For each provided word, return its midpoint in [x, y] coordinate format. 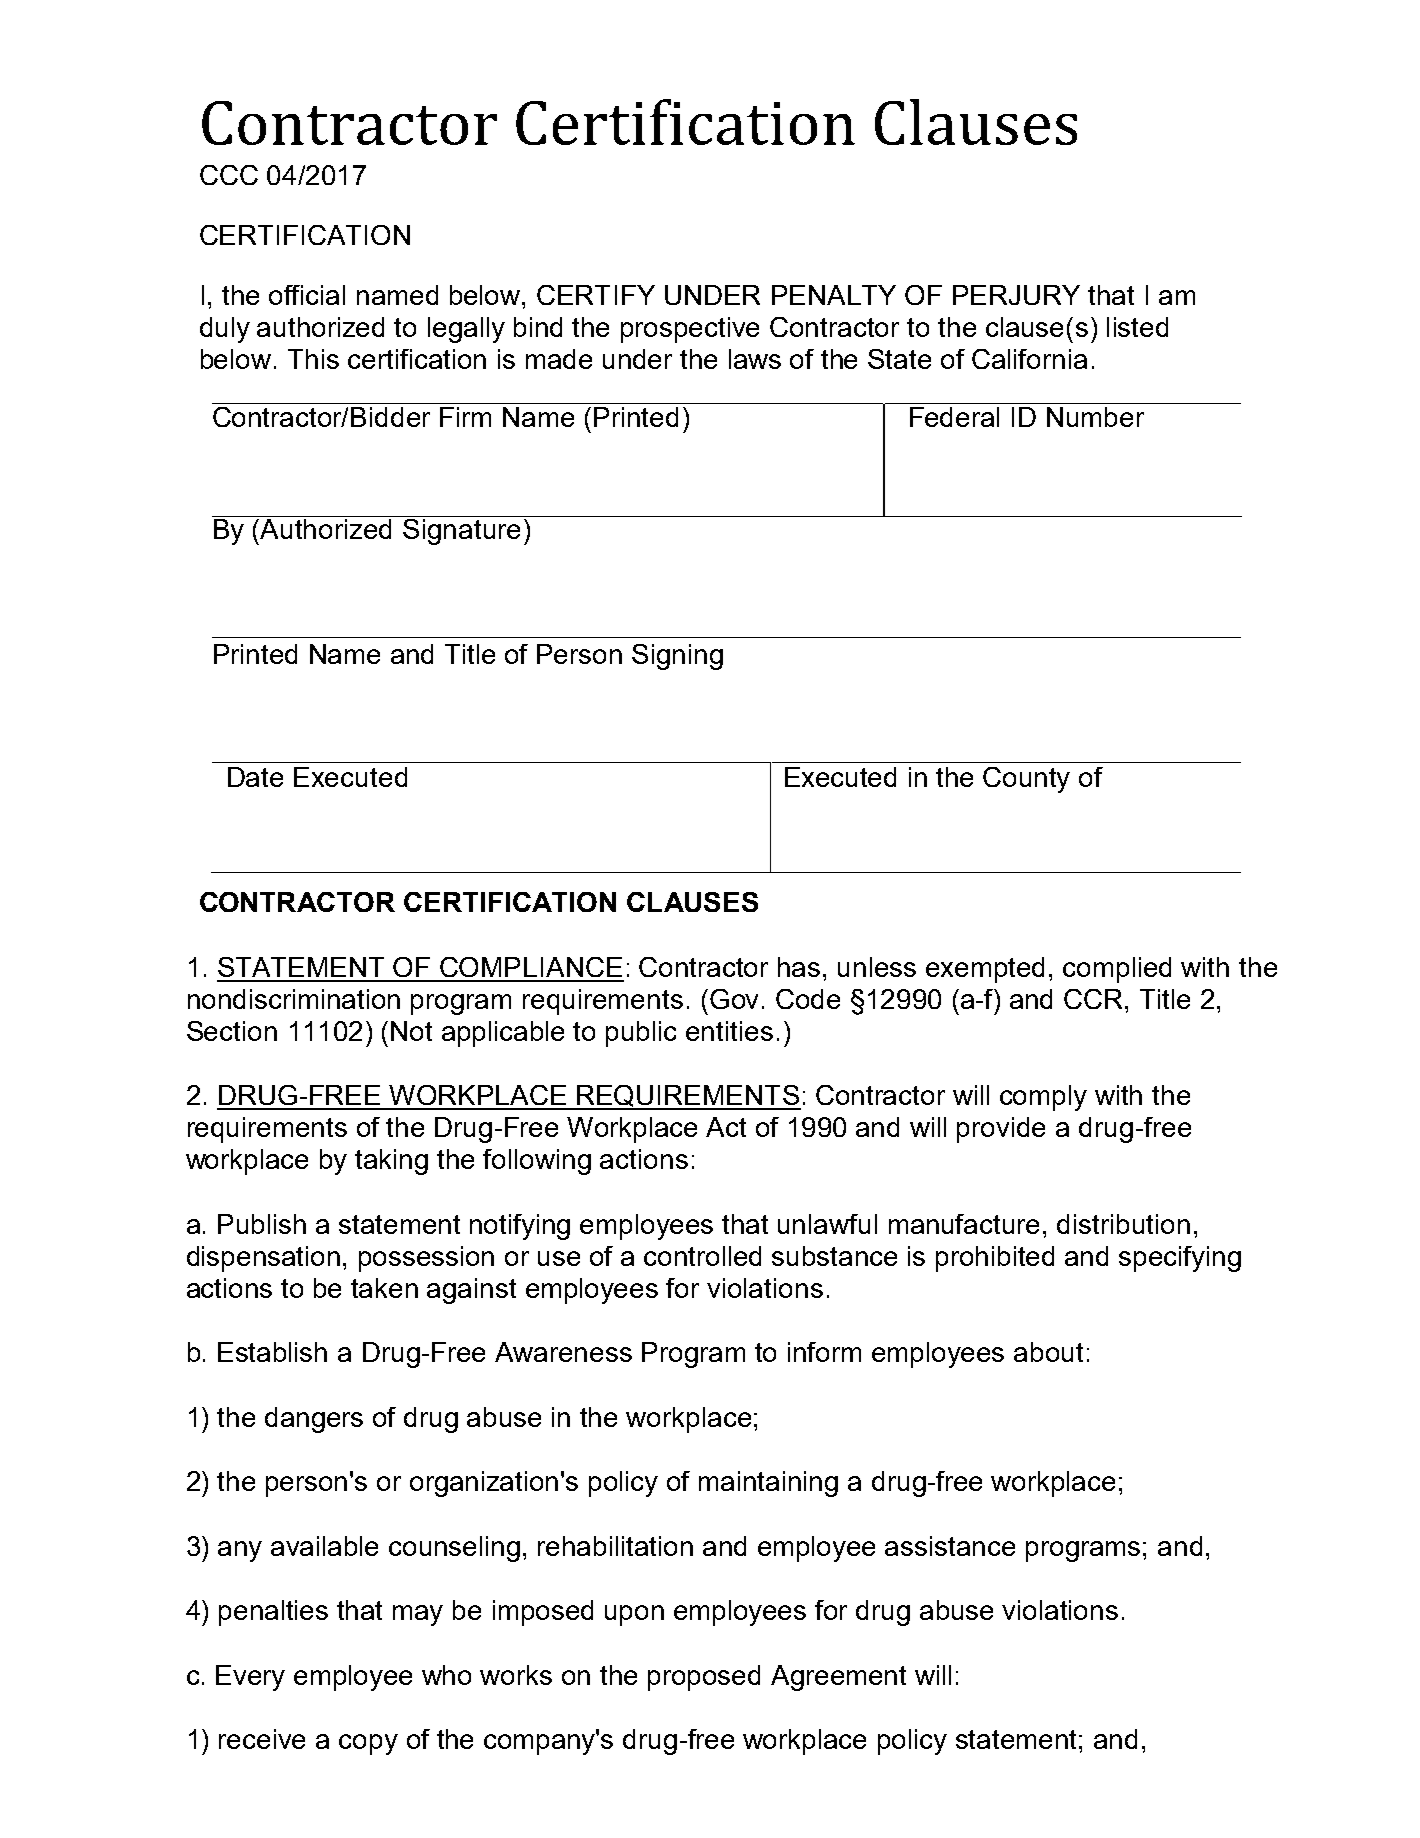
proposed [704, 1678]
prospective [690, 330]
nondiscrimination [294, 999]
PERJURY [1016, 295]
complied [1117, 970]
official [307, 295]
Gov [734, 999]
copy [368, 1744]
